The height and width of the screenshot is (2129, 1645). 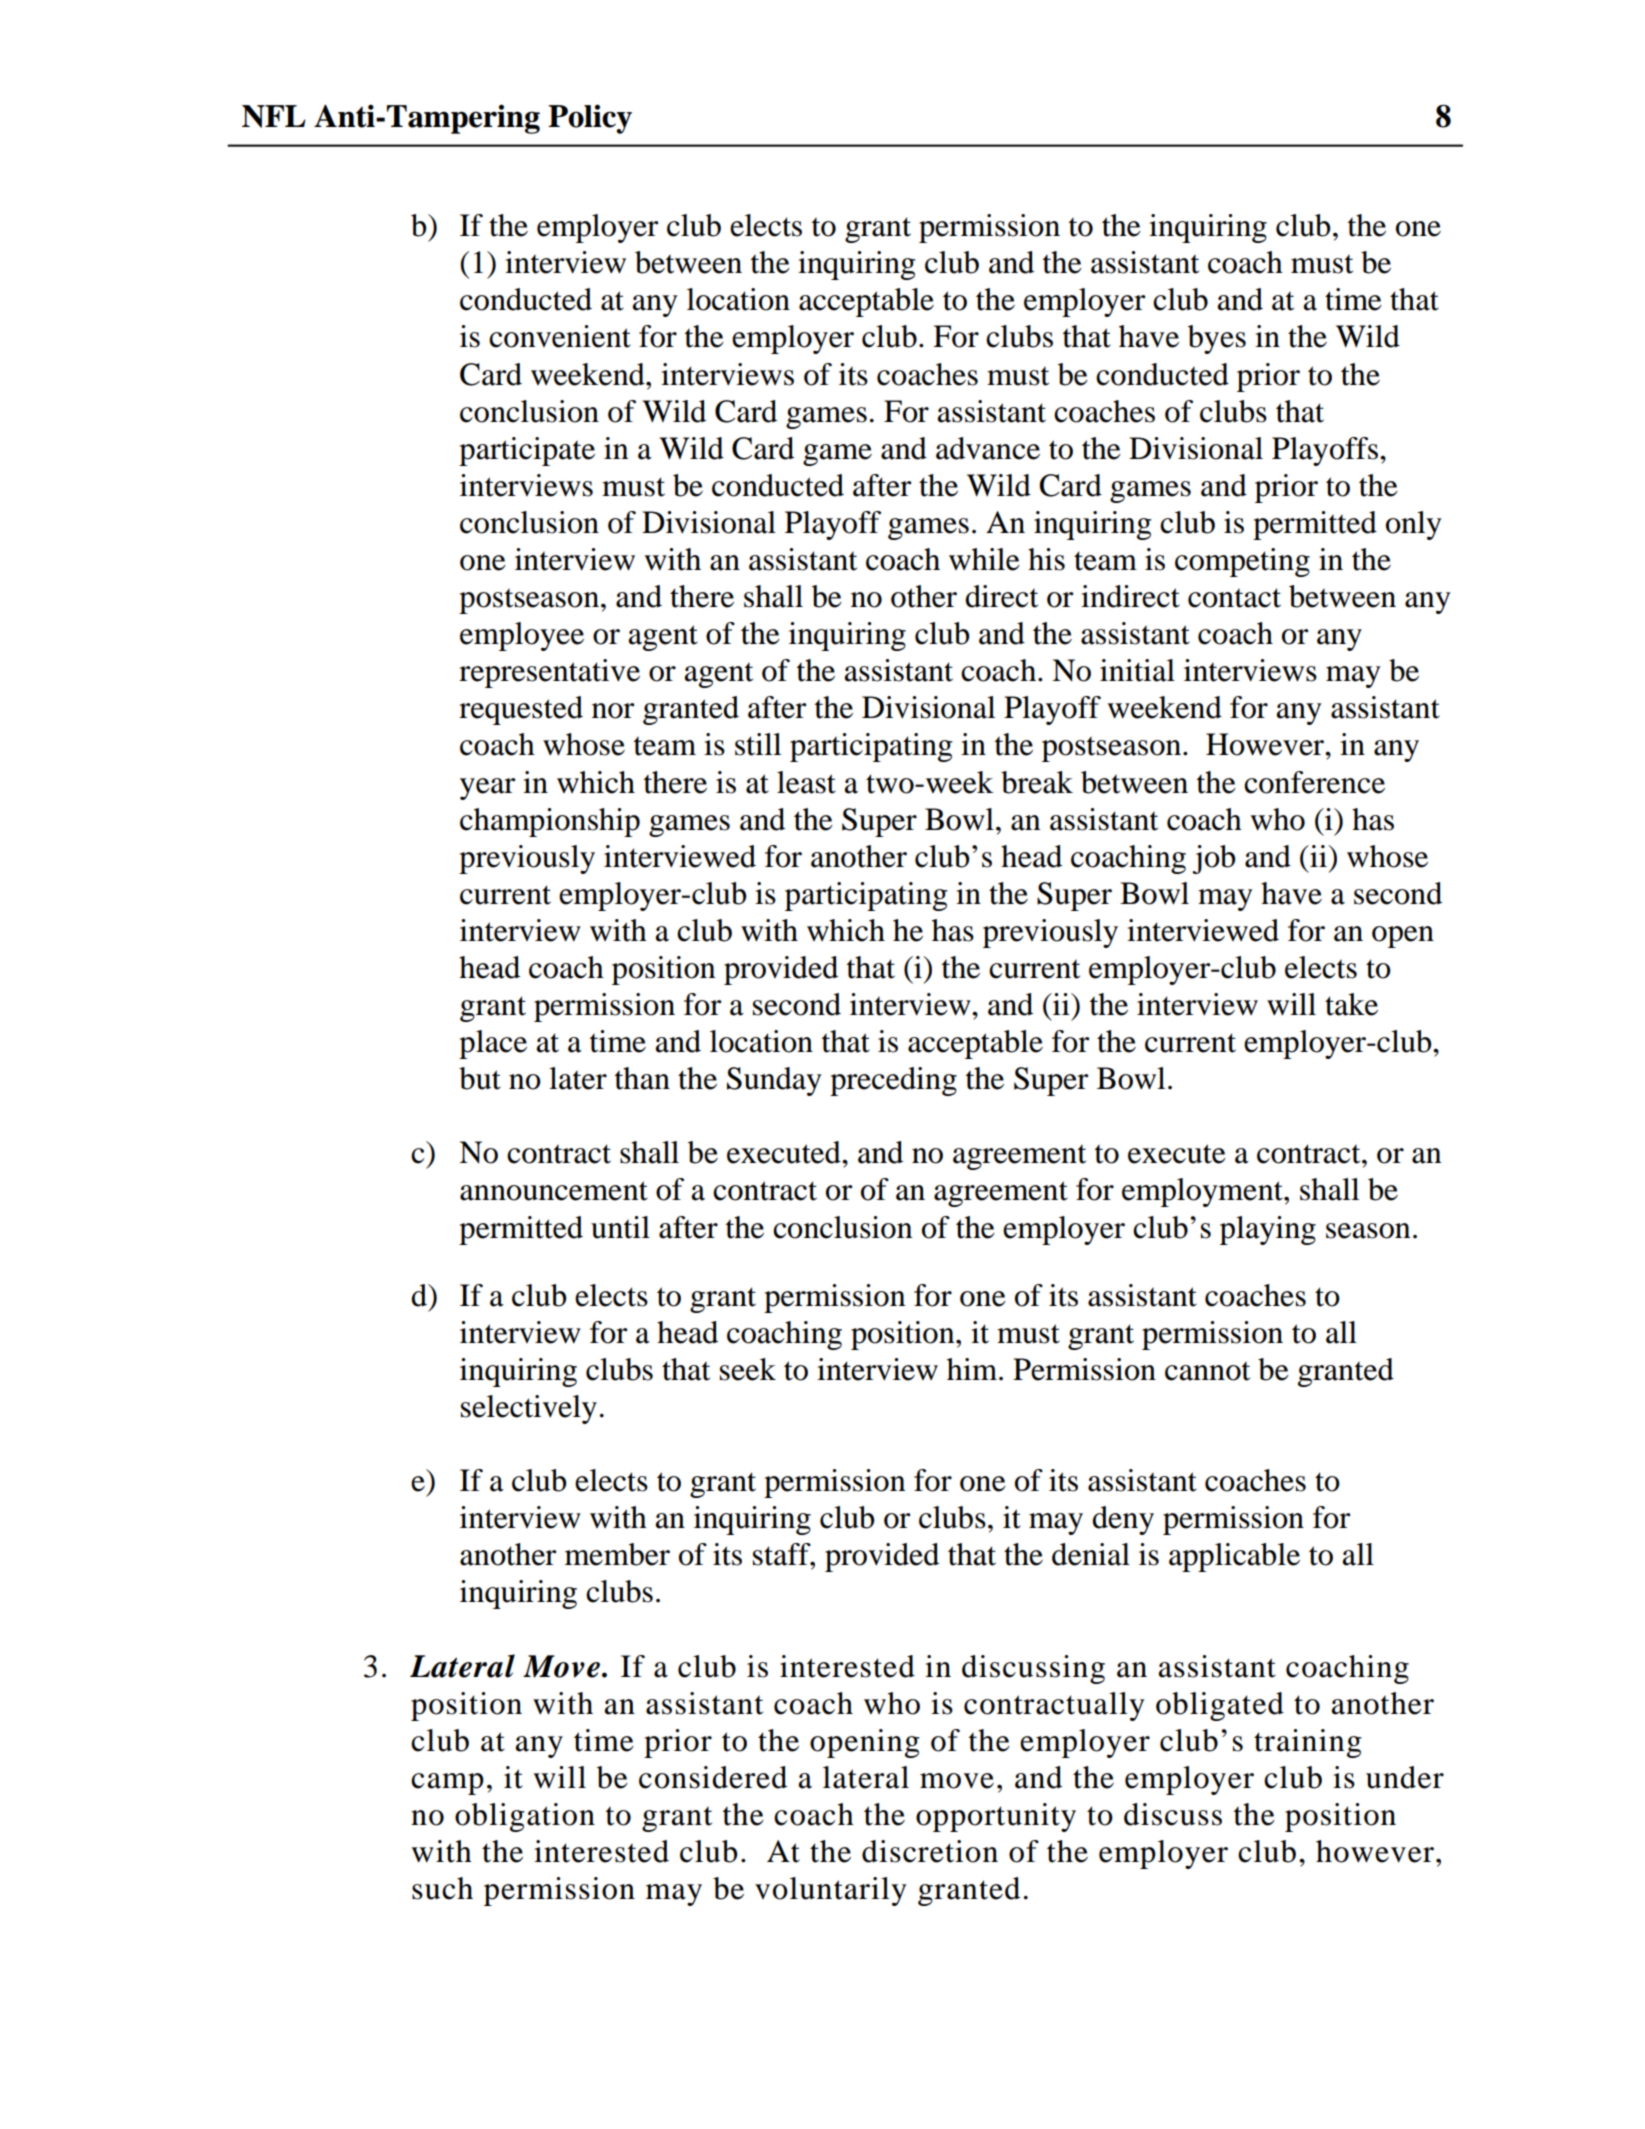 I want to click on byes, so click(x=1217, y=339).
